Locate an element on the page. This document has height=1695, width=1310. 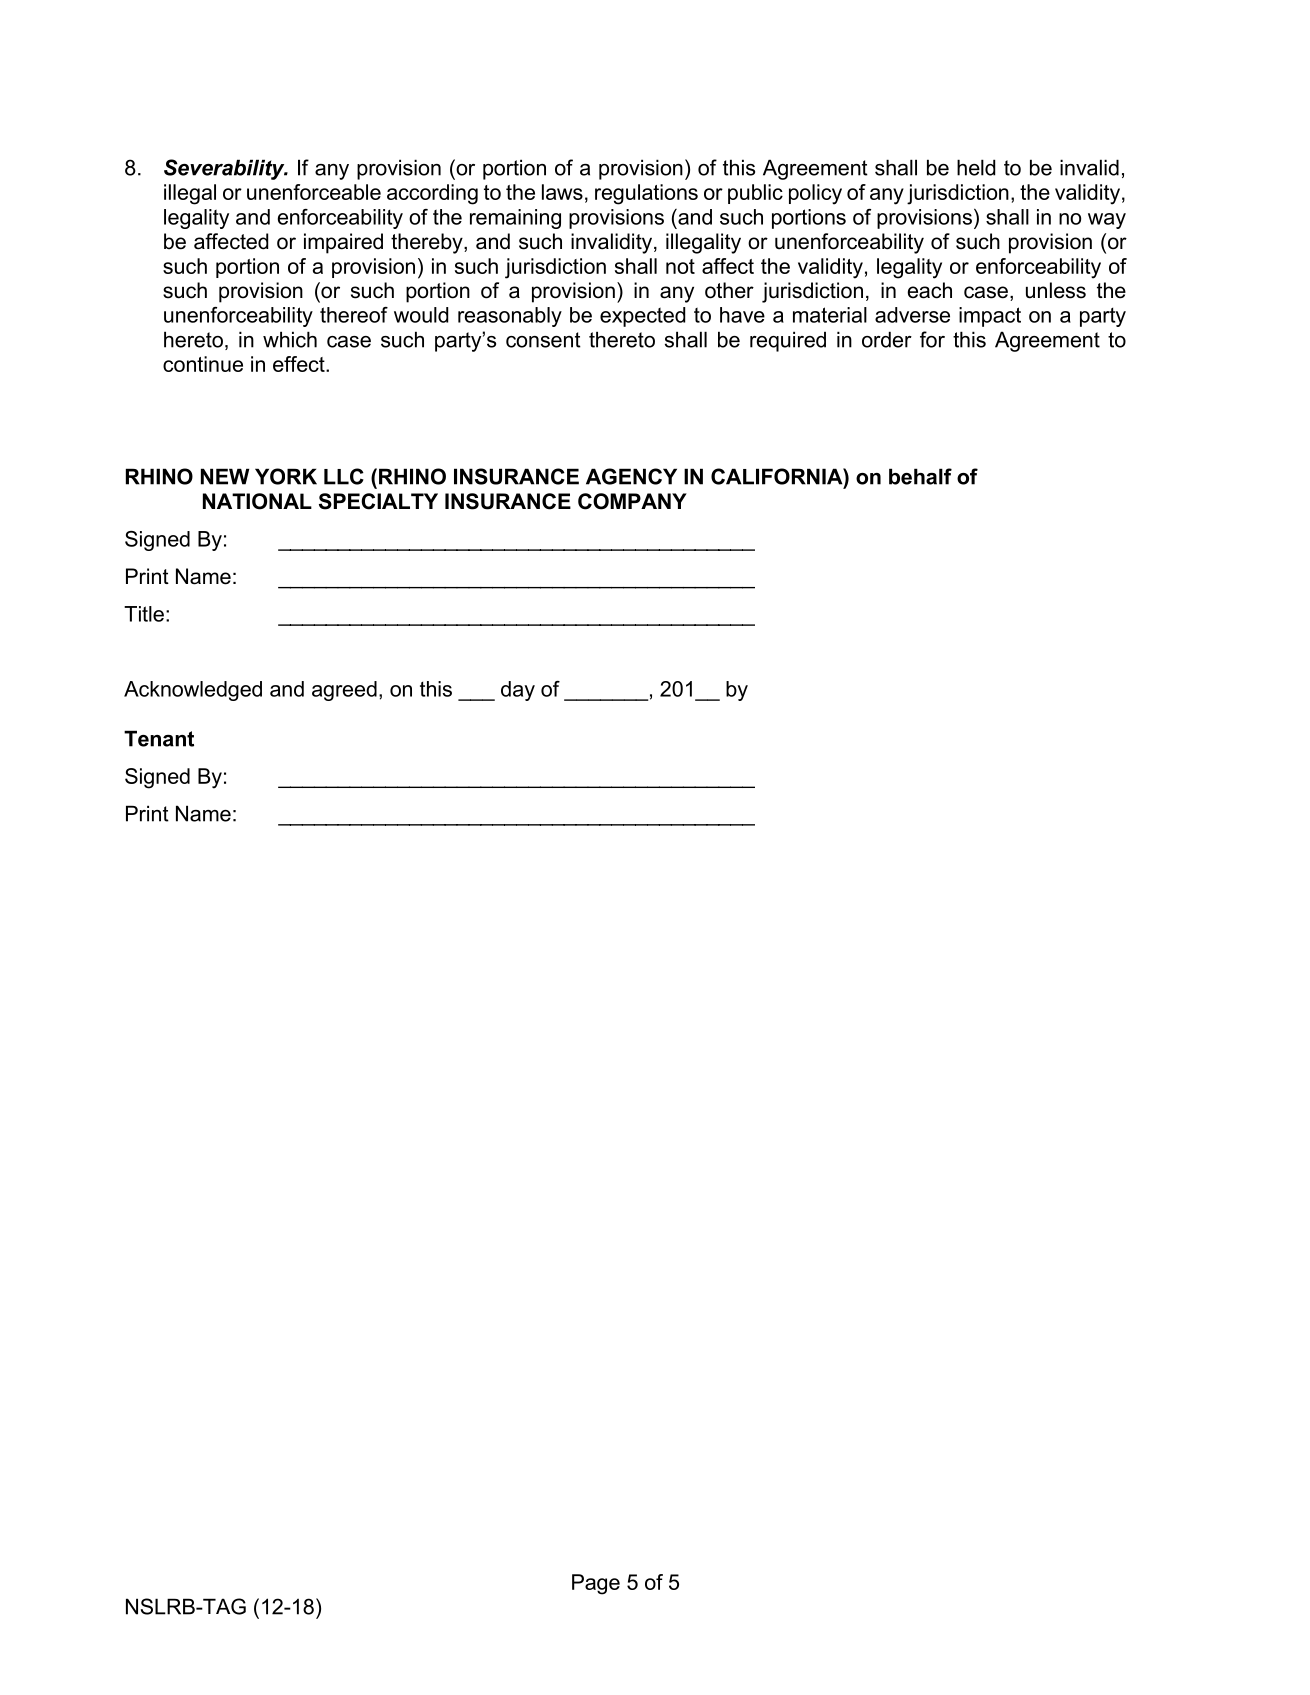
AGENCY is located at coordinates (631, 476).
